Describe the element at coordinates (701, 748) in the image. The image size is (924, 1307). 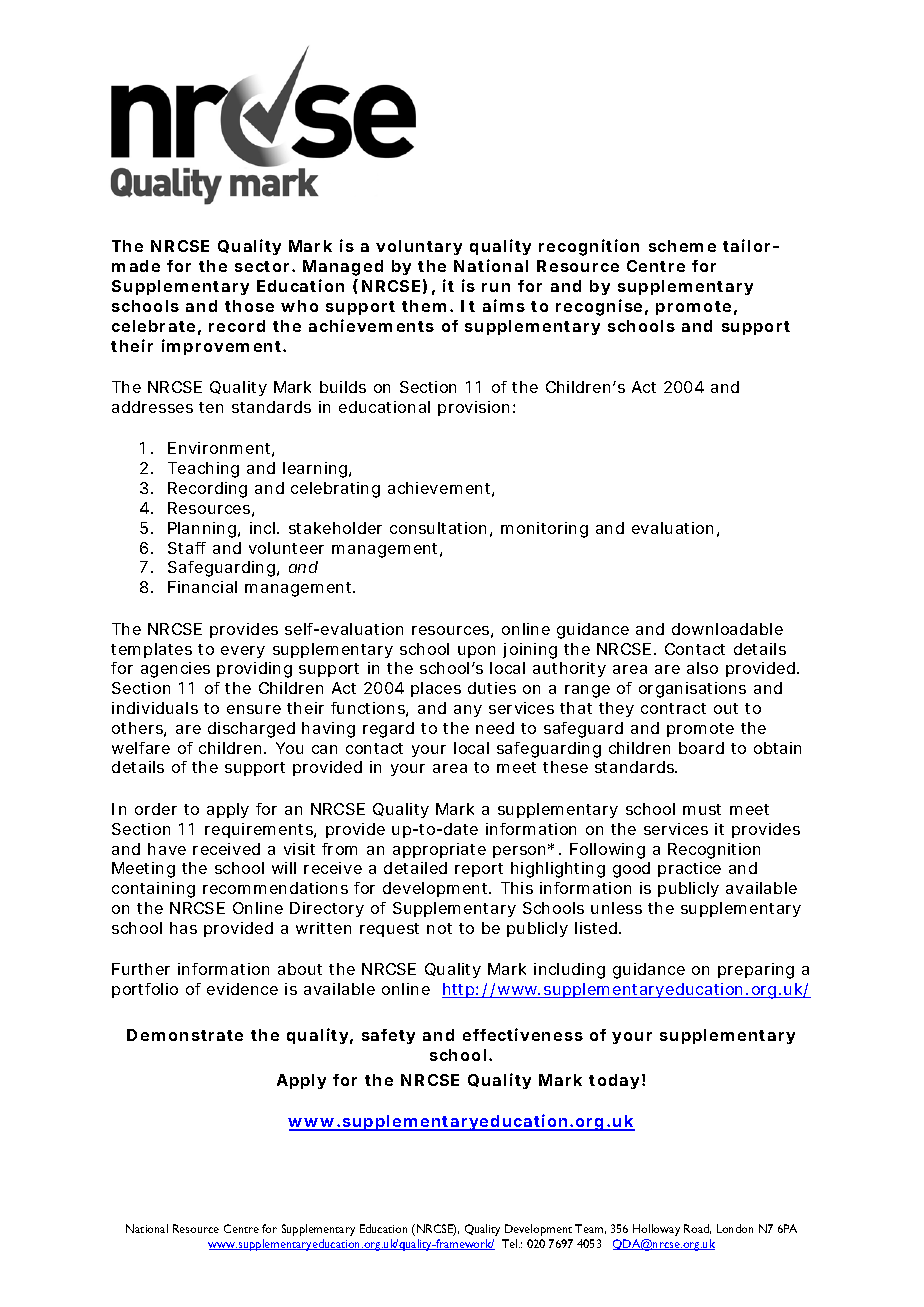
I see `board` at that location.
